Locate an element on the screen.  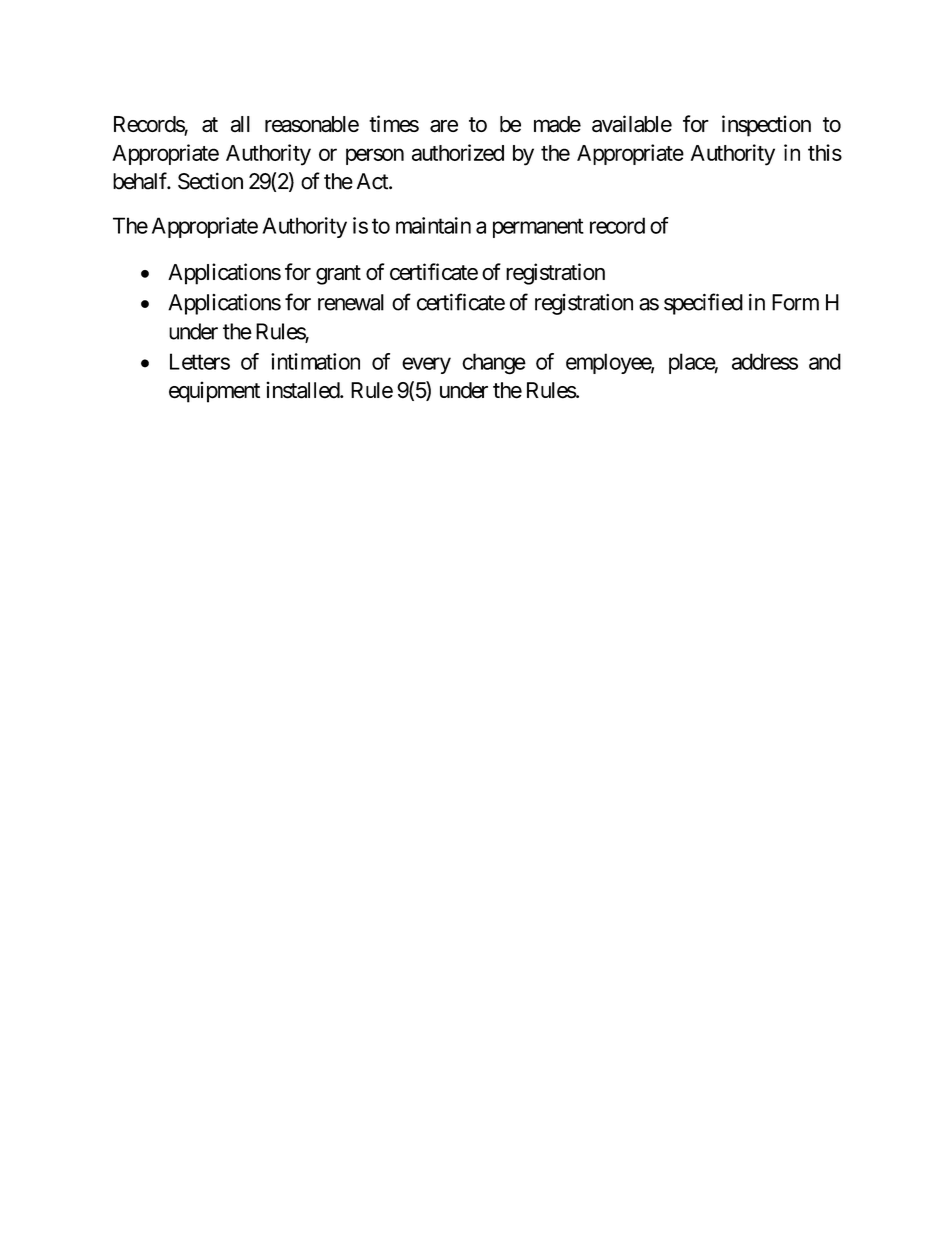
Form is located at coordinates (795, 302).
